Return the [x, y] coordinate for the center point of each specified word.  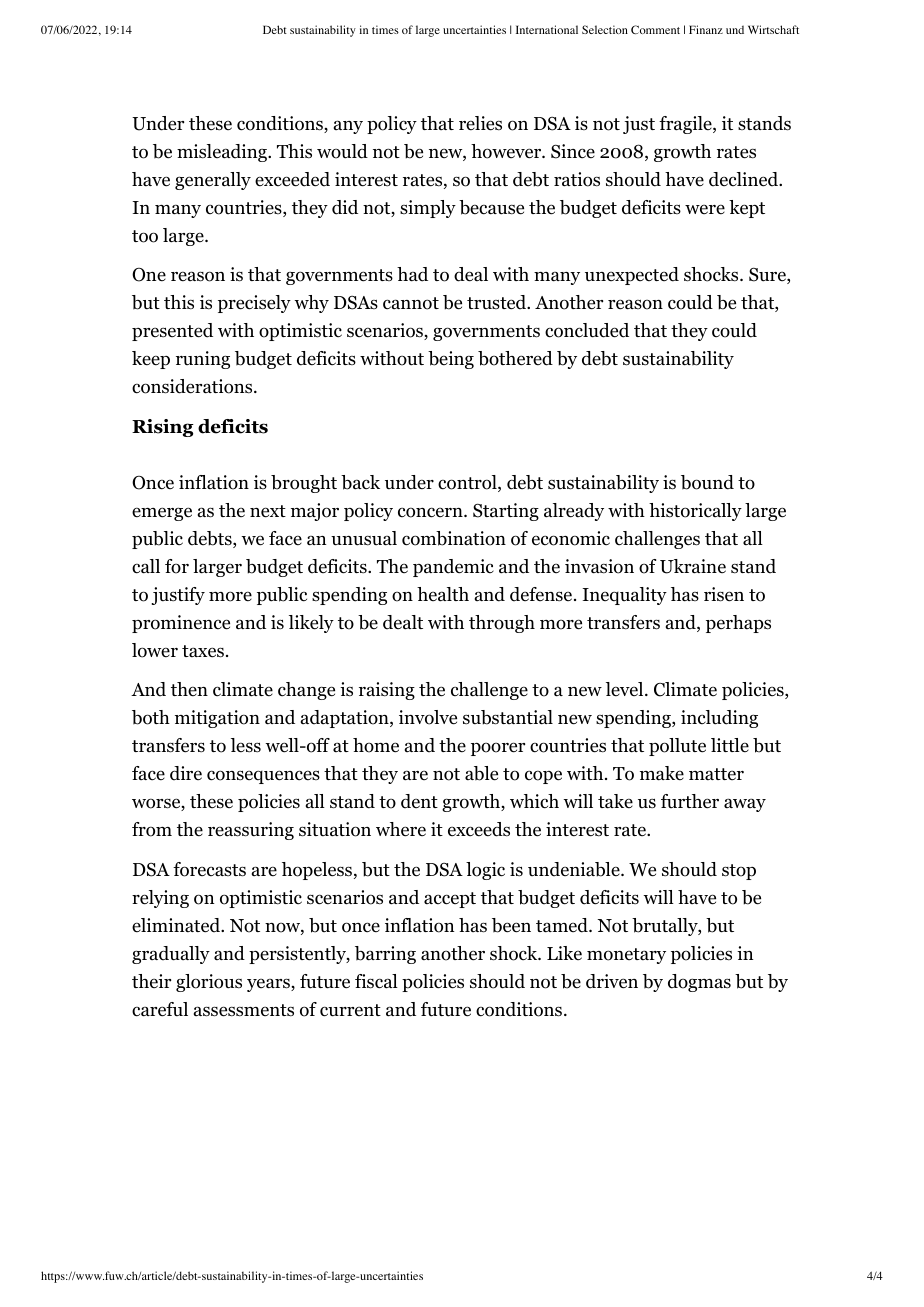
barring [385, 955]
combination [454, 538]
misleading [223, 153]
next [268, 511]
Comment [655, 29]
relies [480, 123]
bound [707, 482]
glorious [209, 983]
